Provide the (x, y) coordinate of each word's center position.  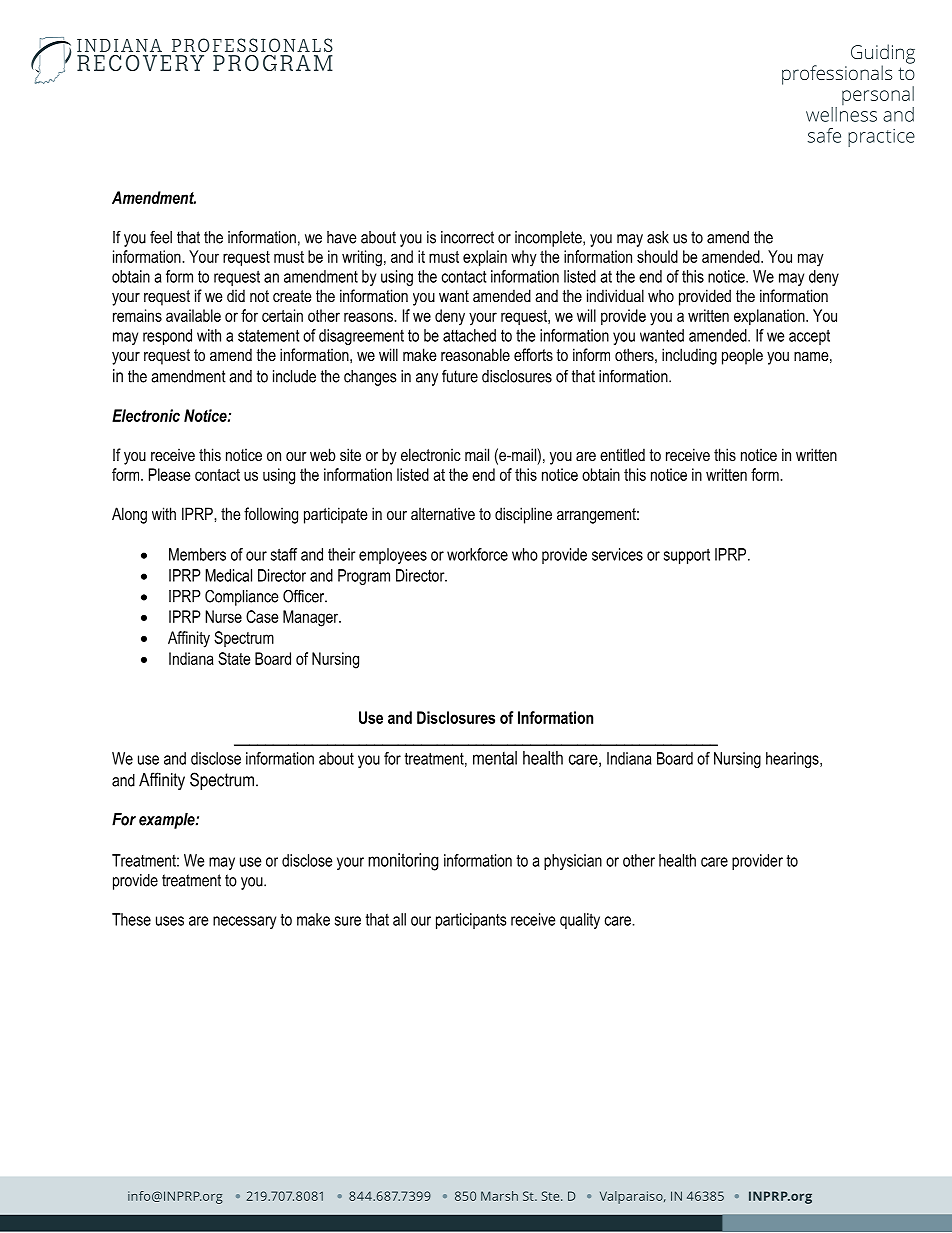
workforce (477, 554)
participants (471, 921)
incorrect (467, 237)
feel (161, 237)
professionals (837, 75)
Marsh (499, 1196)
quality (580, 921)
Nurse (223, 616)
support (687, 556)
